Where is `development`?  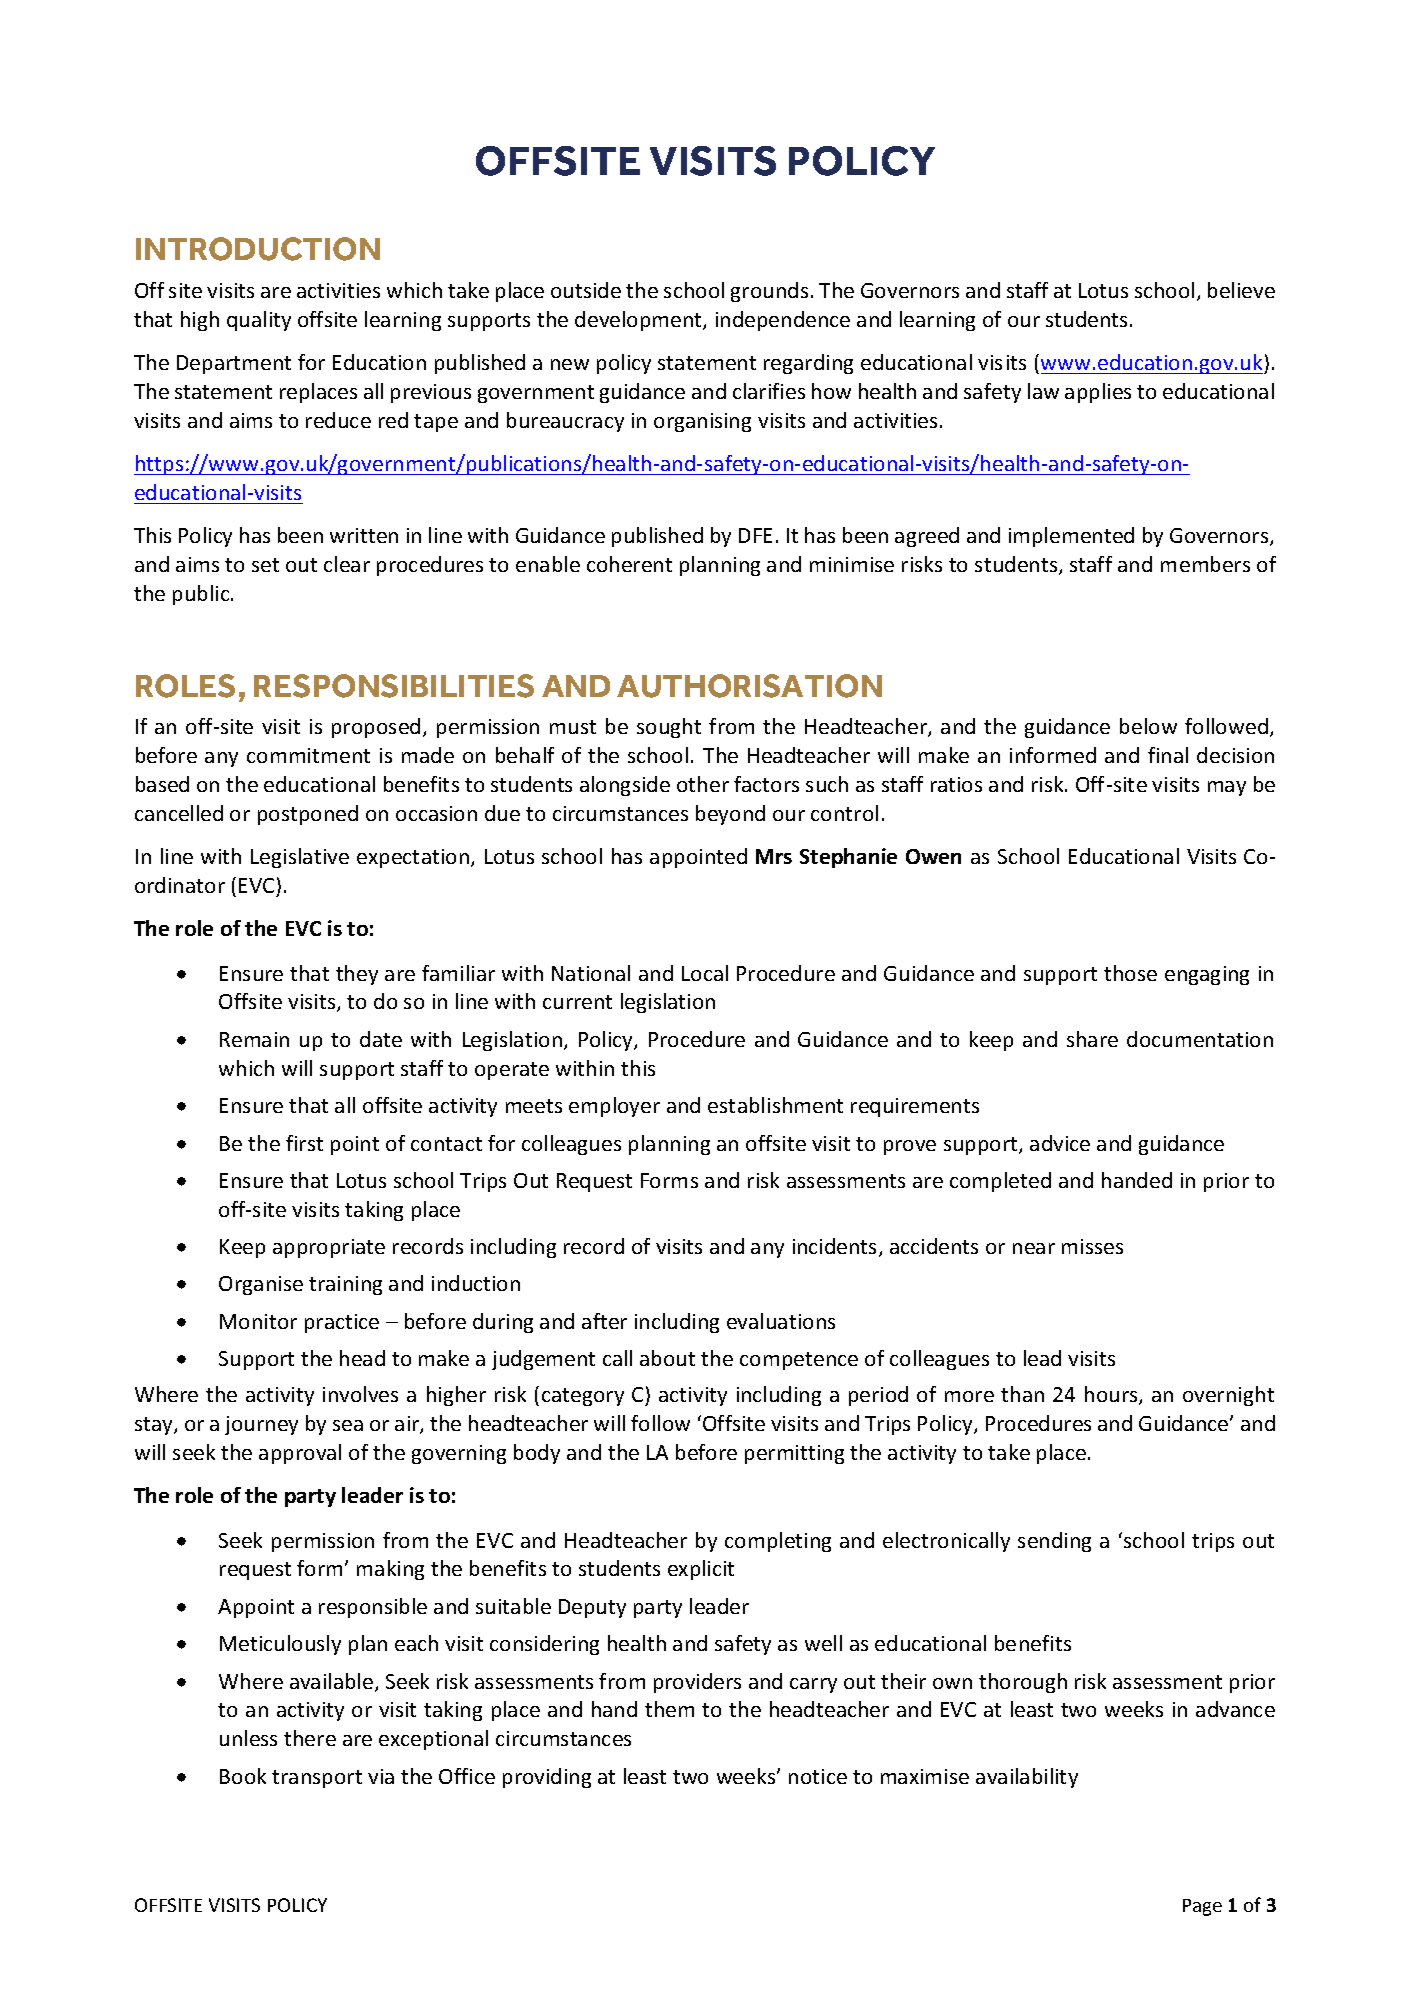 development is located at coordinates (639, 321).
